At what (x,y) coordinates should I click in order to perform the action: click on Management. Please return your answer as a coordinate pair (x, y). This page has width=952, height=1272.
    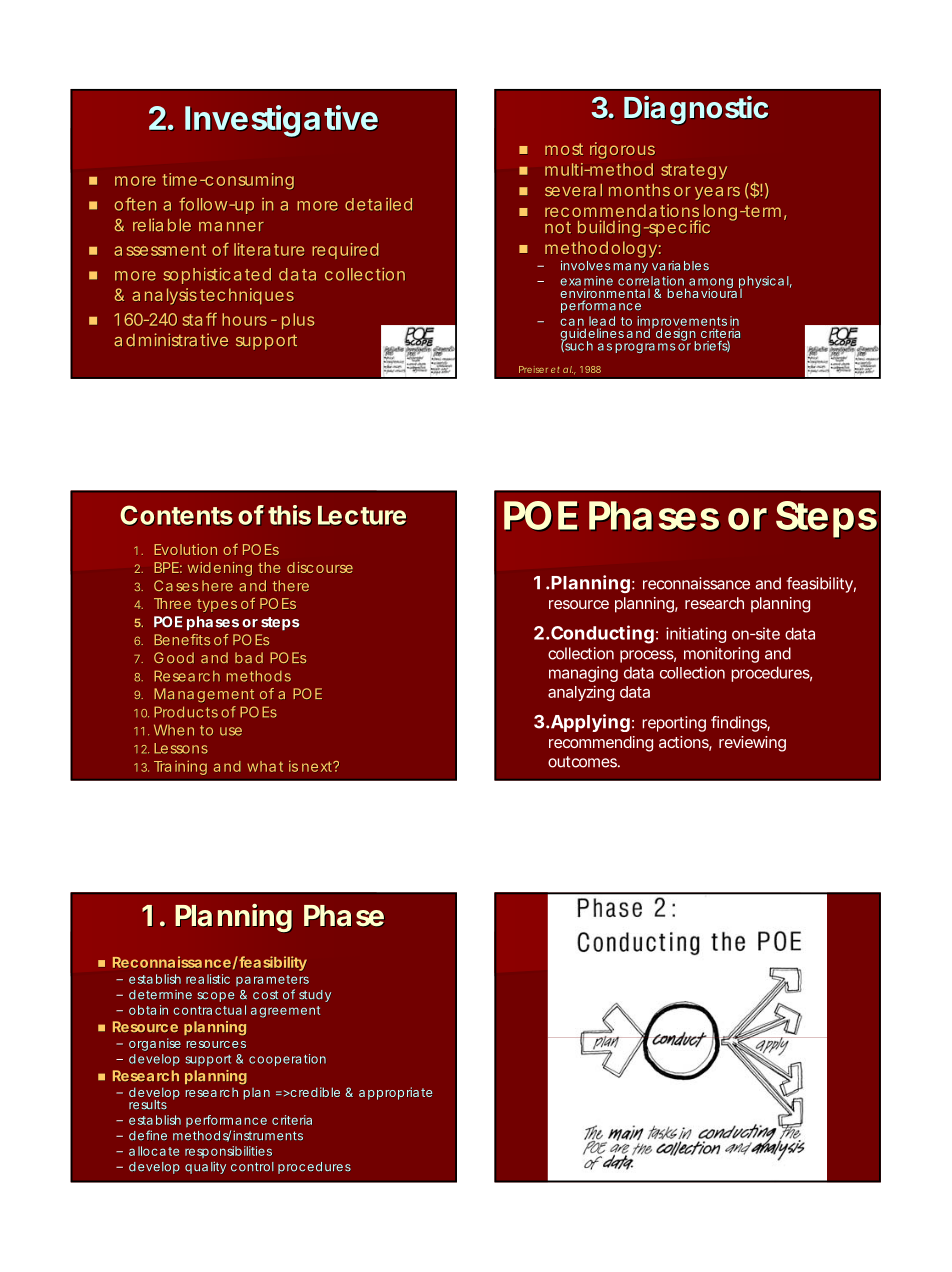
    Looking at the image, I should click on (204, 695).
